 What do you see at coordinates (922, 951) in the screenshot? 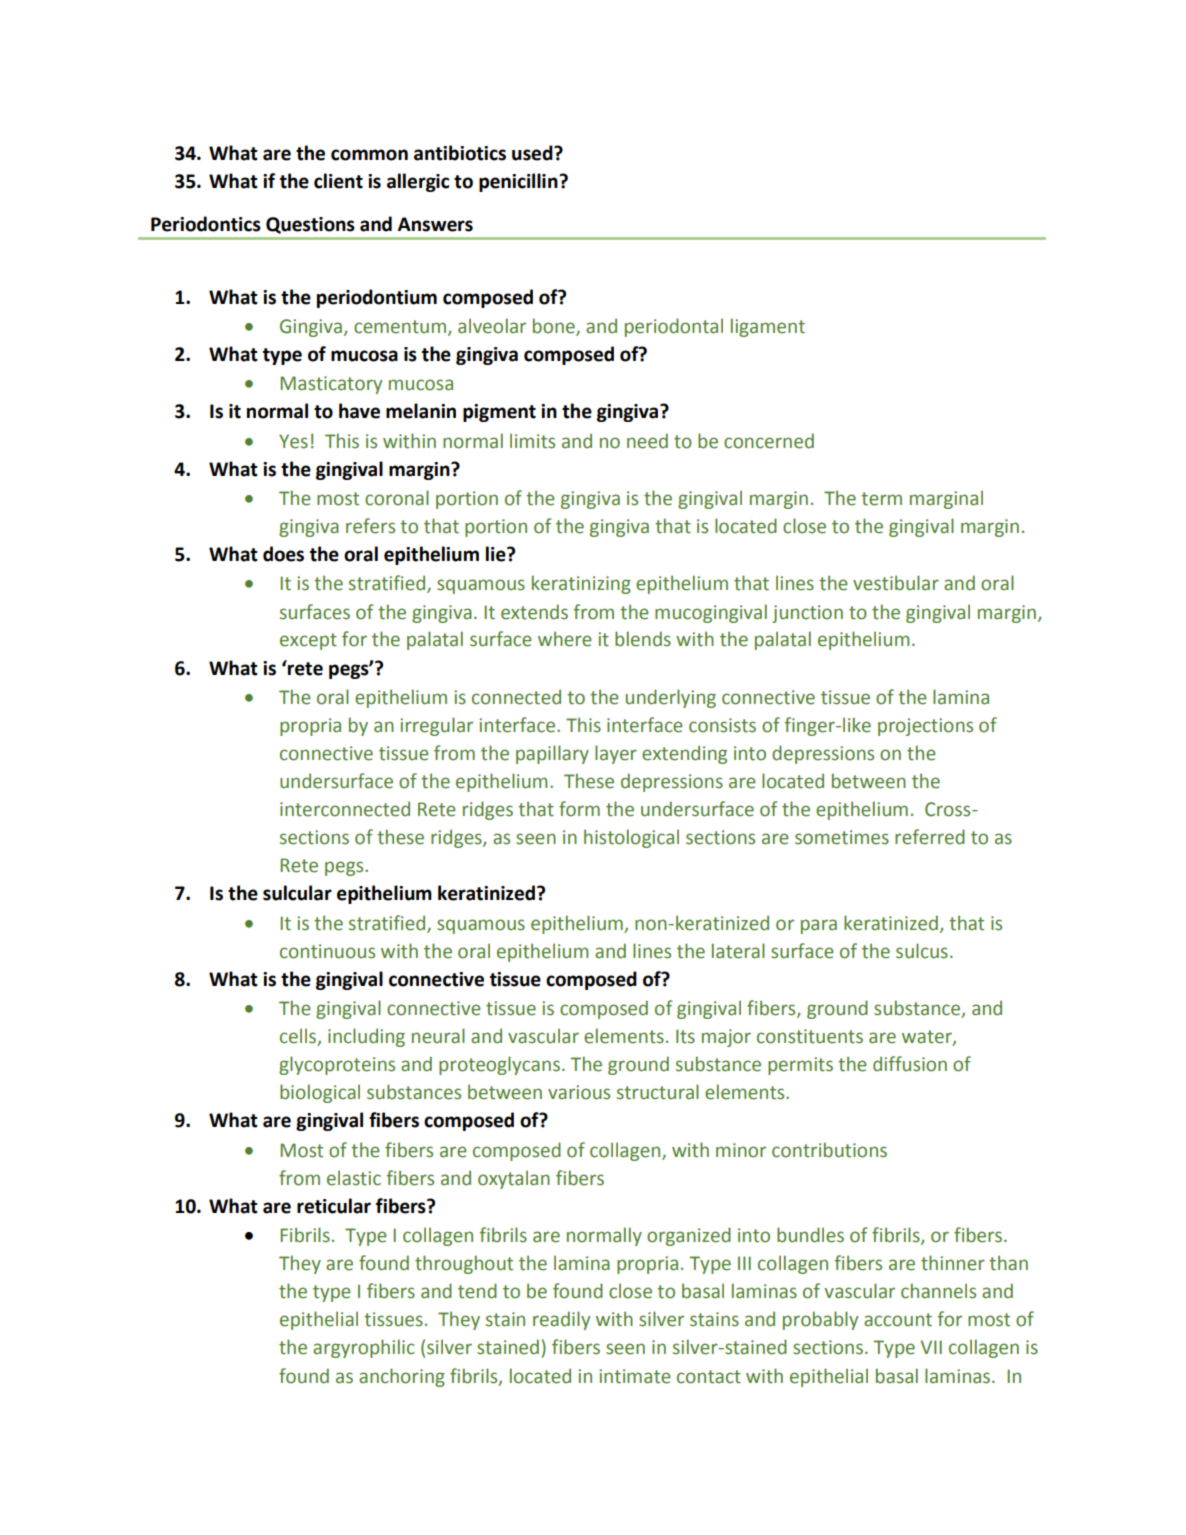
I see `sulcus` at bounding box center [922, 951].
